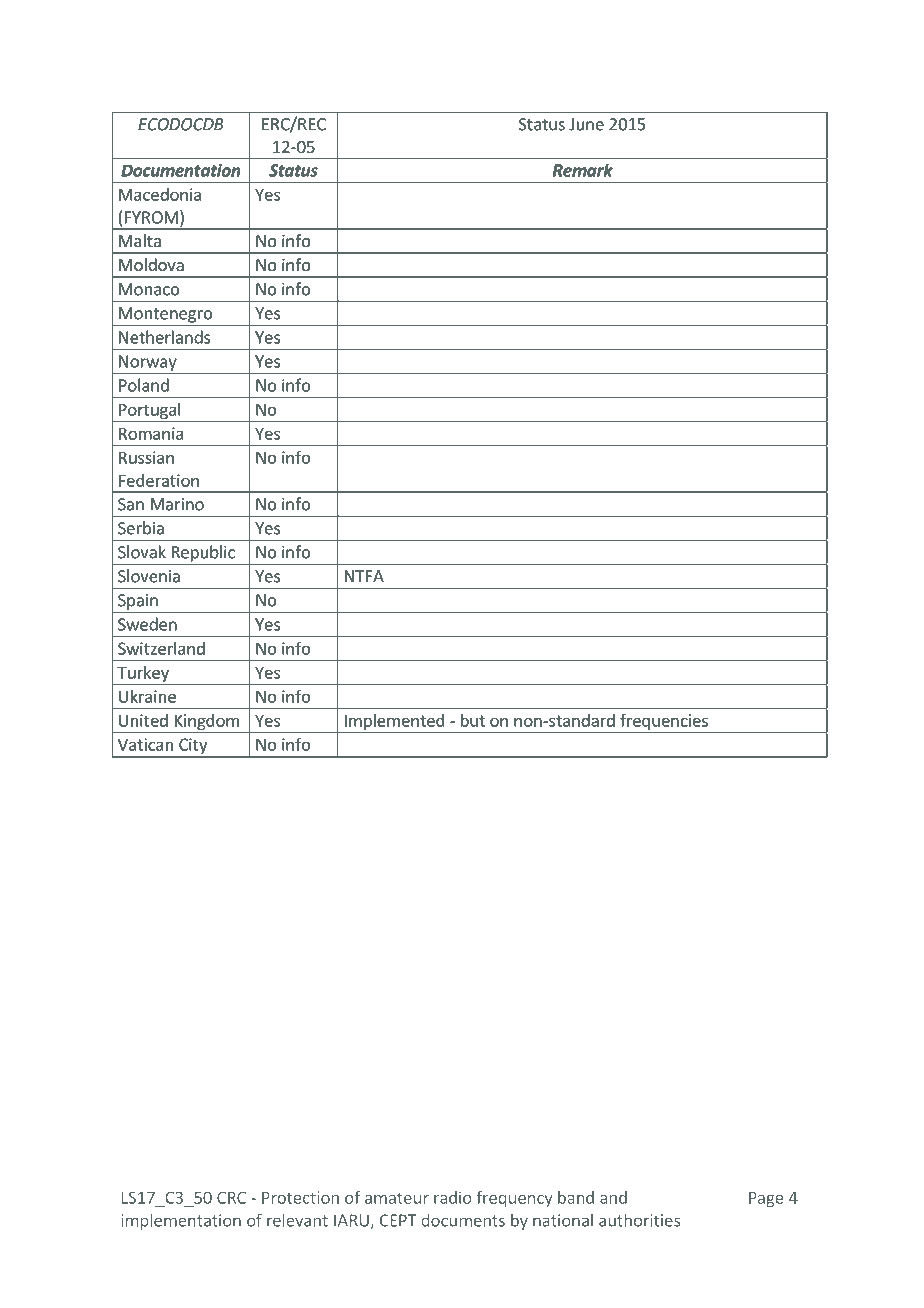 The width and height of the image is (924, 1308). I want to click on City, so click(193, 747).
